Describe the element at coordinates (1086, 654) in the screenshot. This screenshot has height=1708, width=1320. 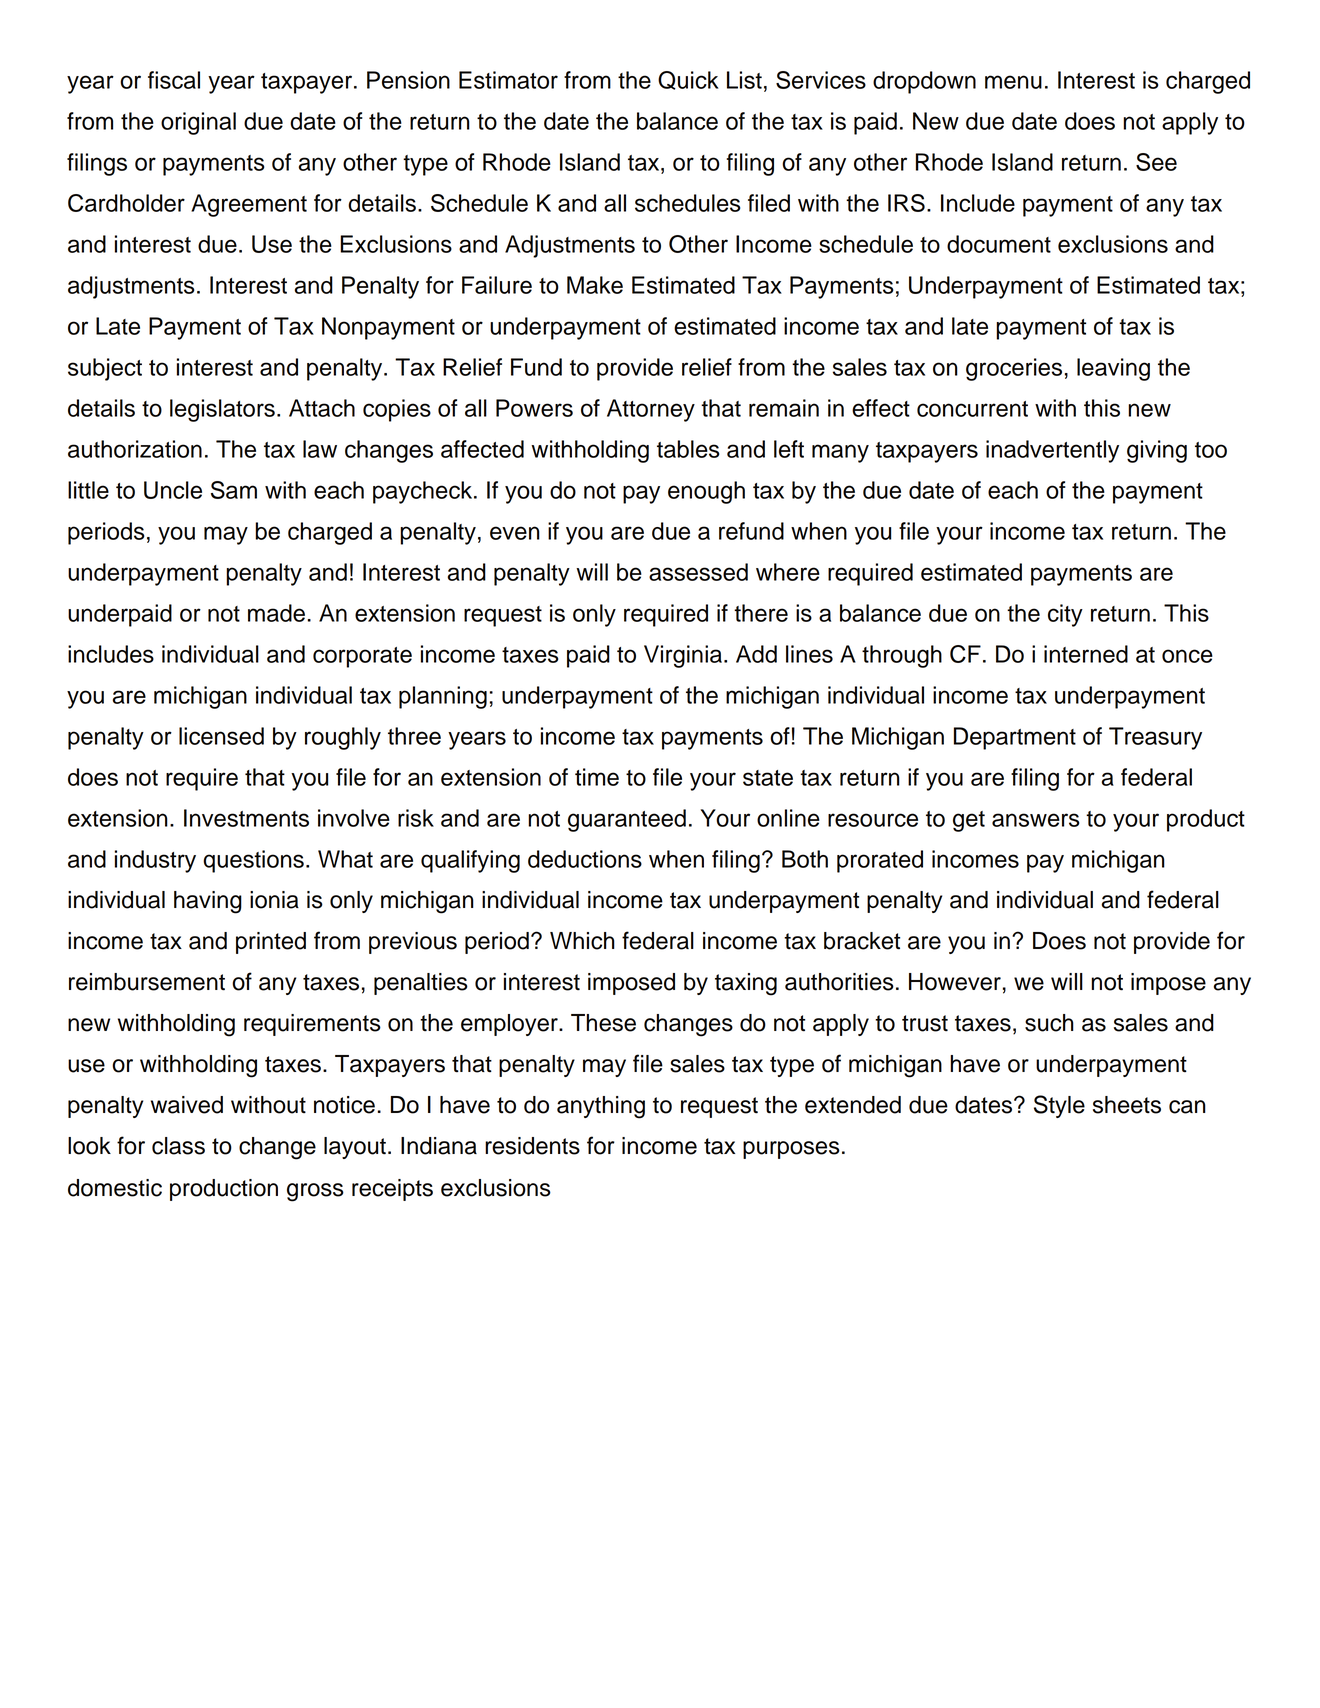
I see `interned` at that location.
